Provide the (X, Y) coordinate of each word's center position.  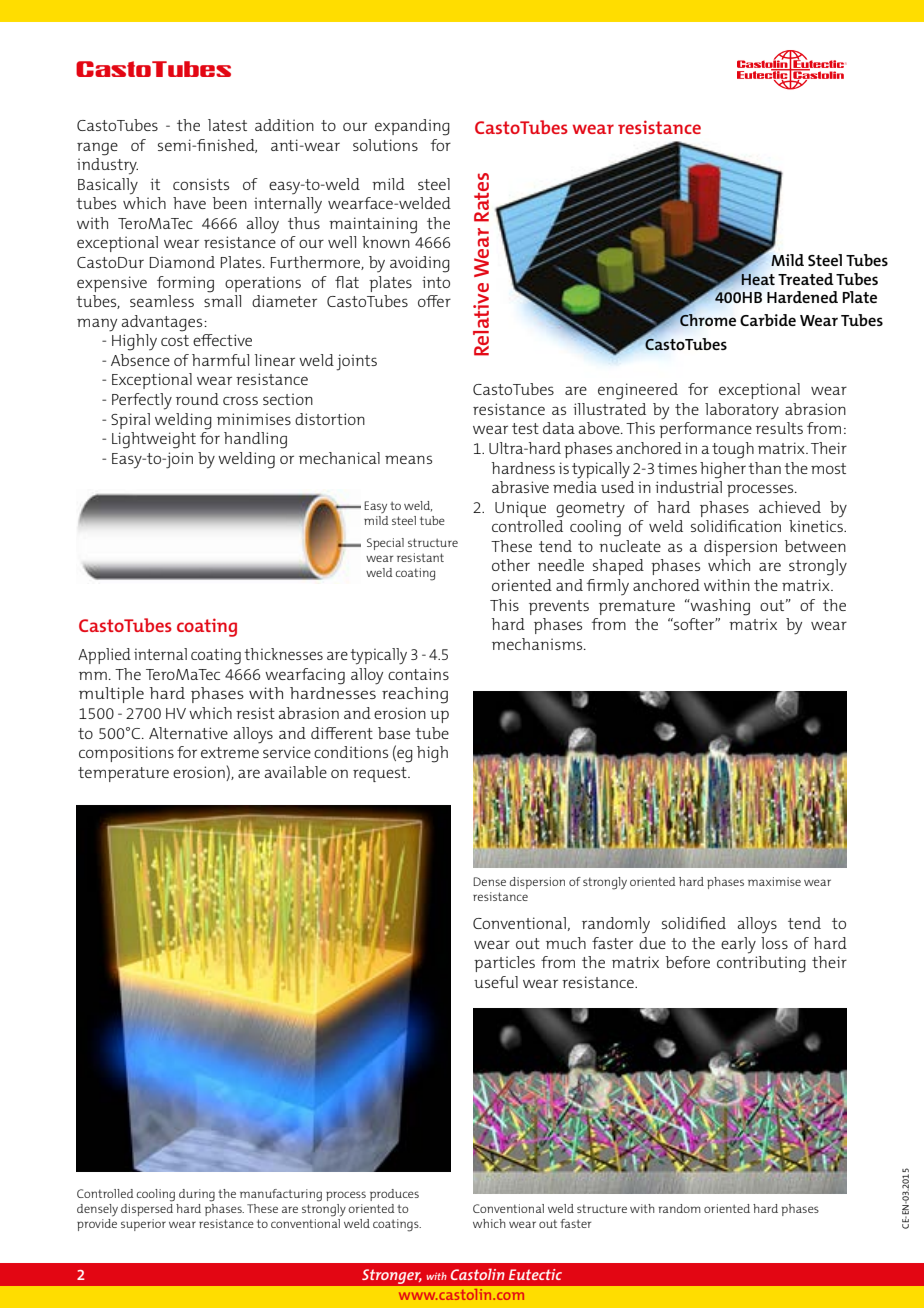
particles (504, 964)
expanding (412, 127)
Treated (806, 279)
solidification (736, 526)
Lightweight (154, 440)
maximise (774, 881)
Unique (520, 509)
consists (201, 184)
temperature (123, 774)
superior (143, 1225)
